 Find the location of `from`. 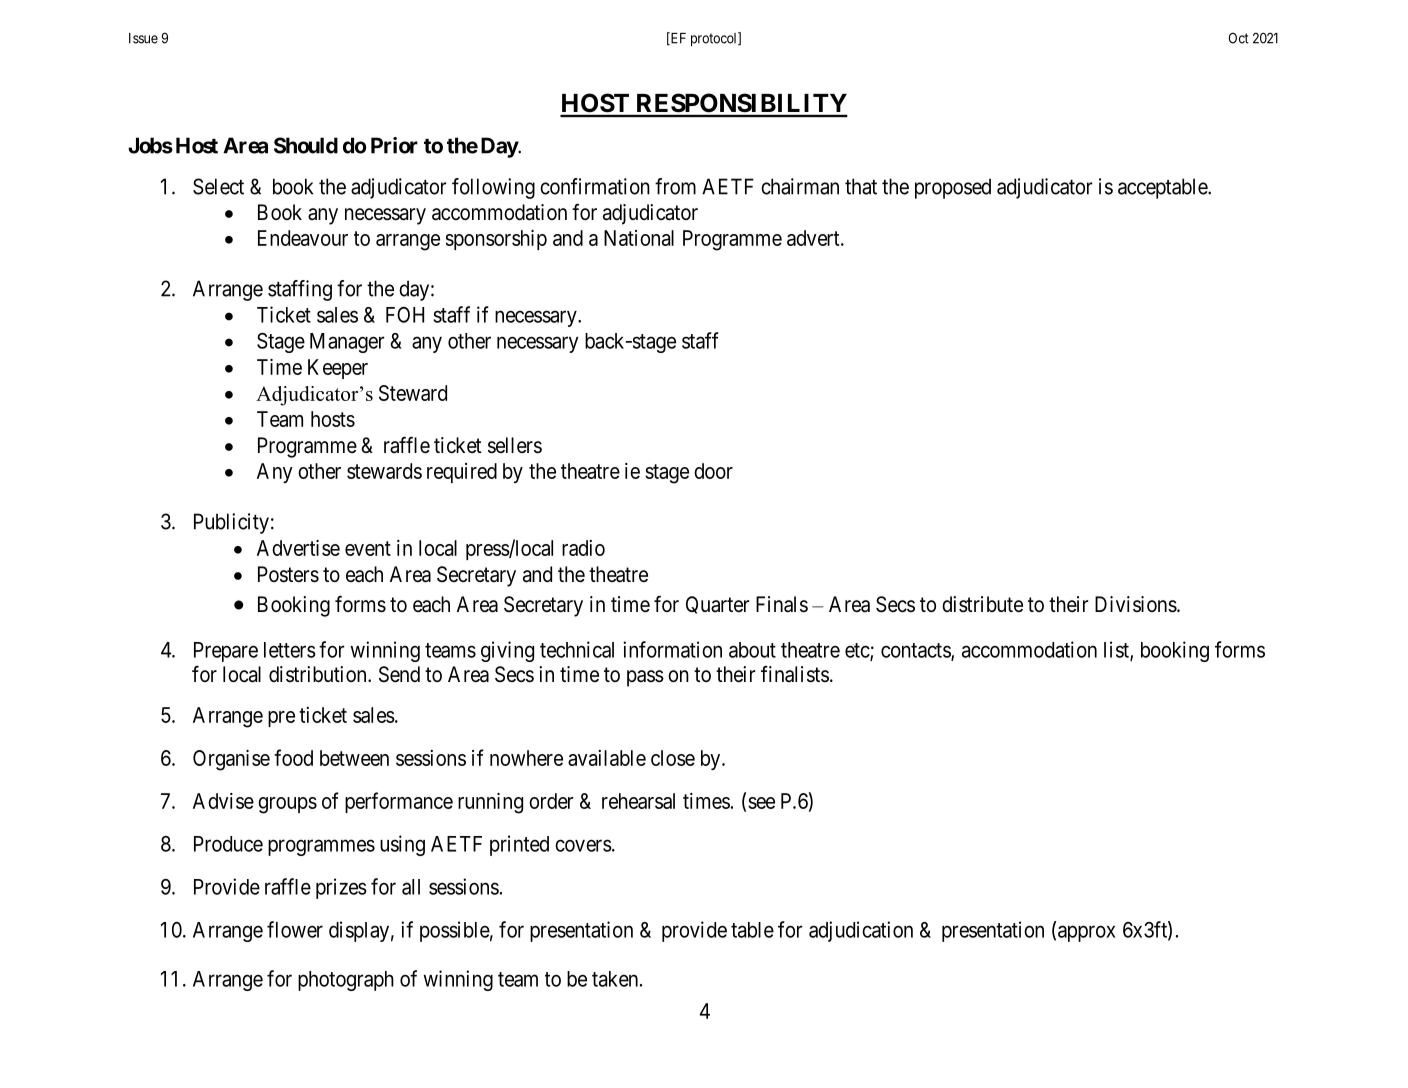

from is located at coordinates (675, 186).
